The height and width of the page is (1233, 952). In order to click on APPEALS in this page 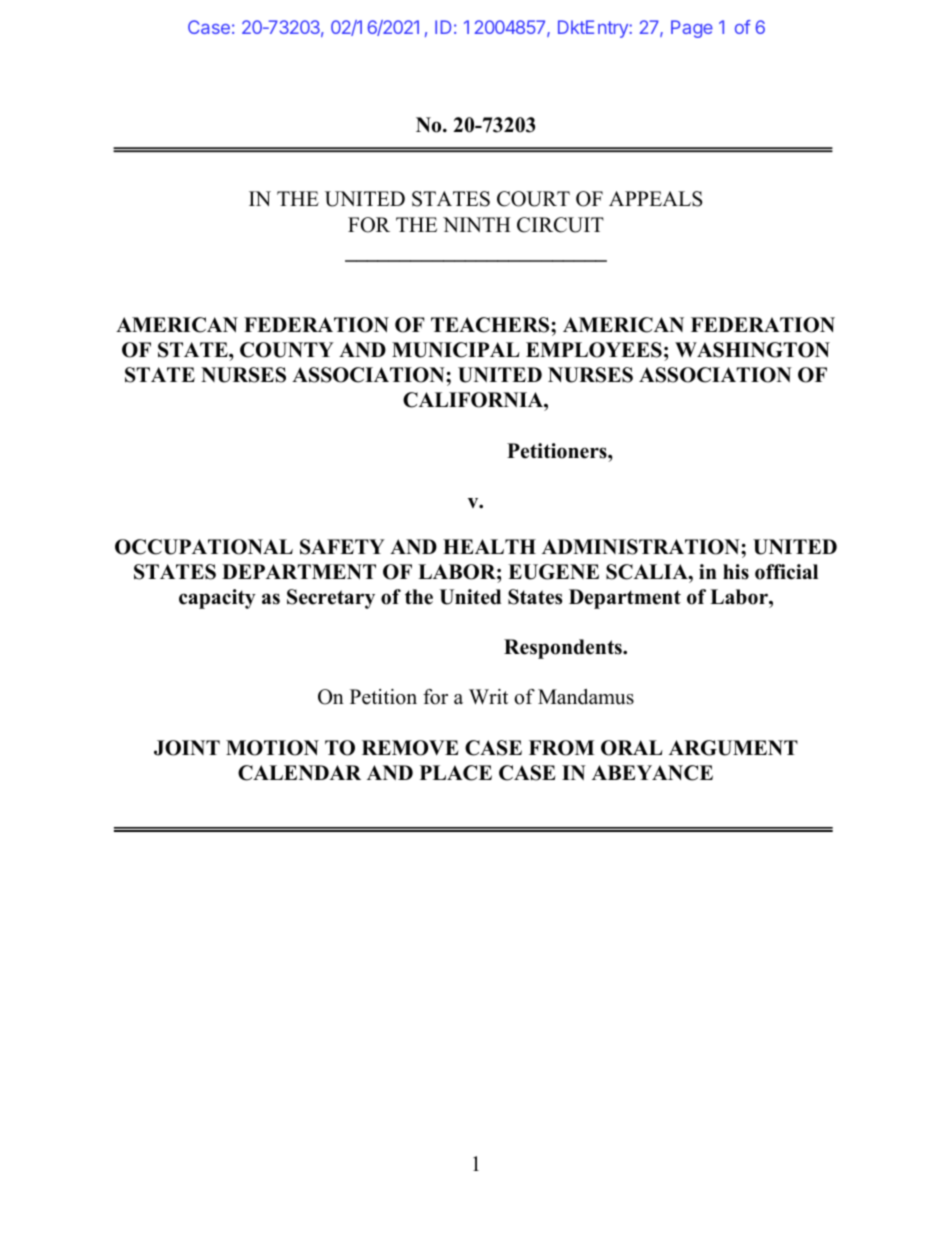, I will do `click(655, 199)`.
